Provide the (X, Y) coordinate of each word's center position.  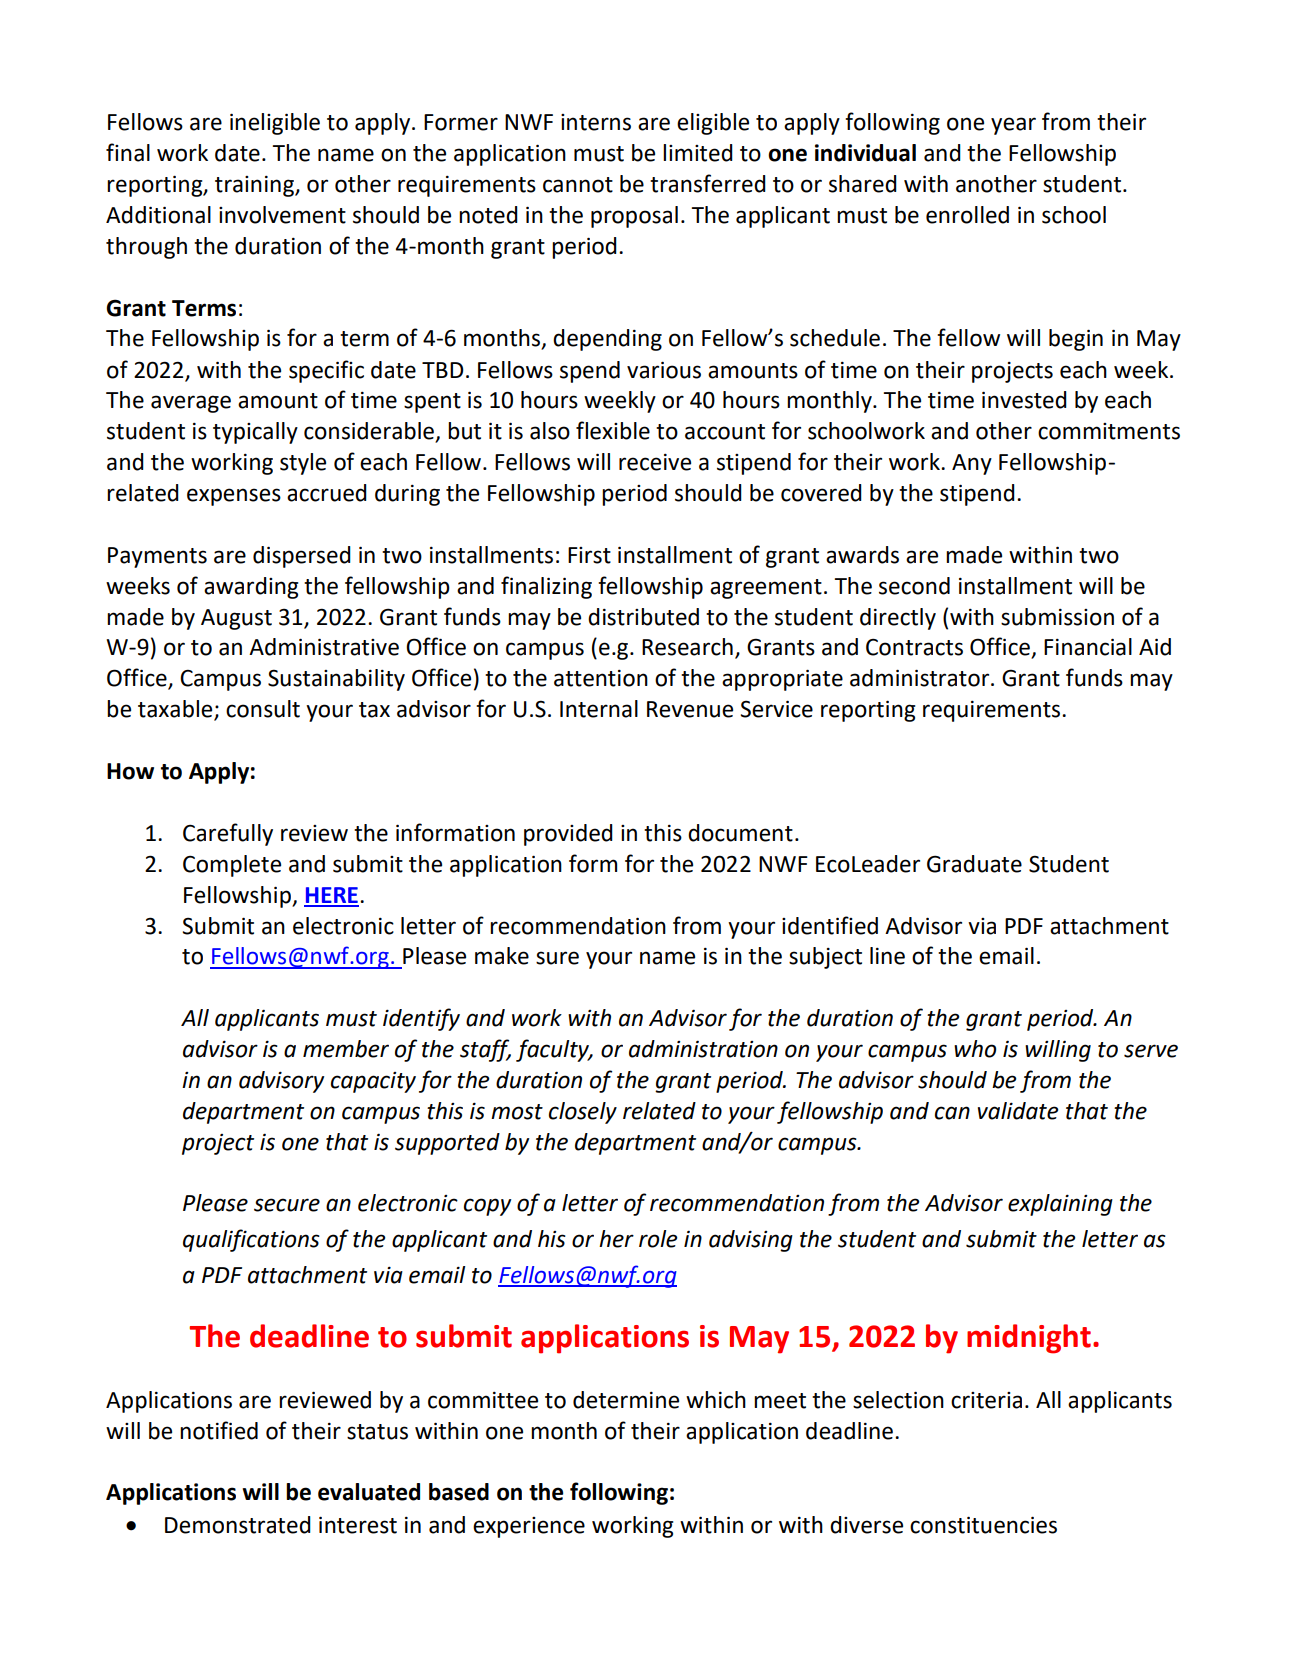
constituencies (983, 1525)
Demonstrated (238, 1525)
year (1013, 126)
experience (529, 1527)
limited (698, 153)
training (255, 186)
